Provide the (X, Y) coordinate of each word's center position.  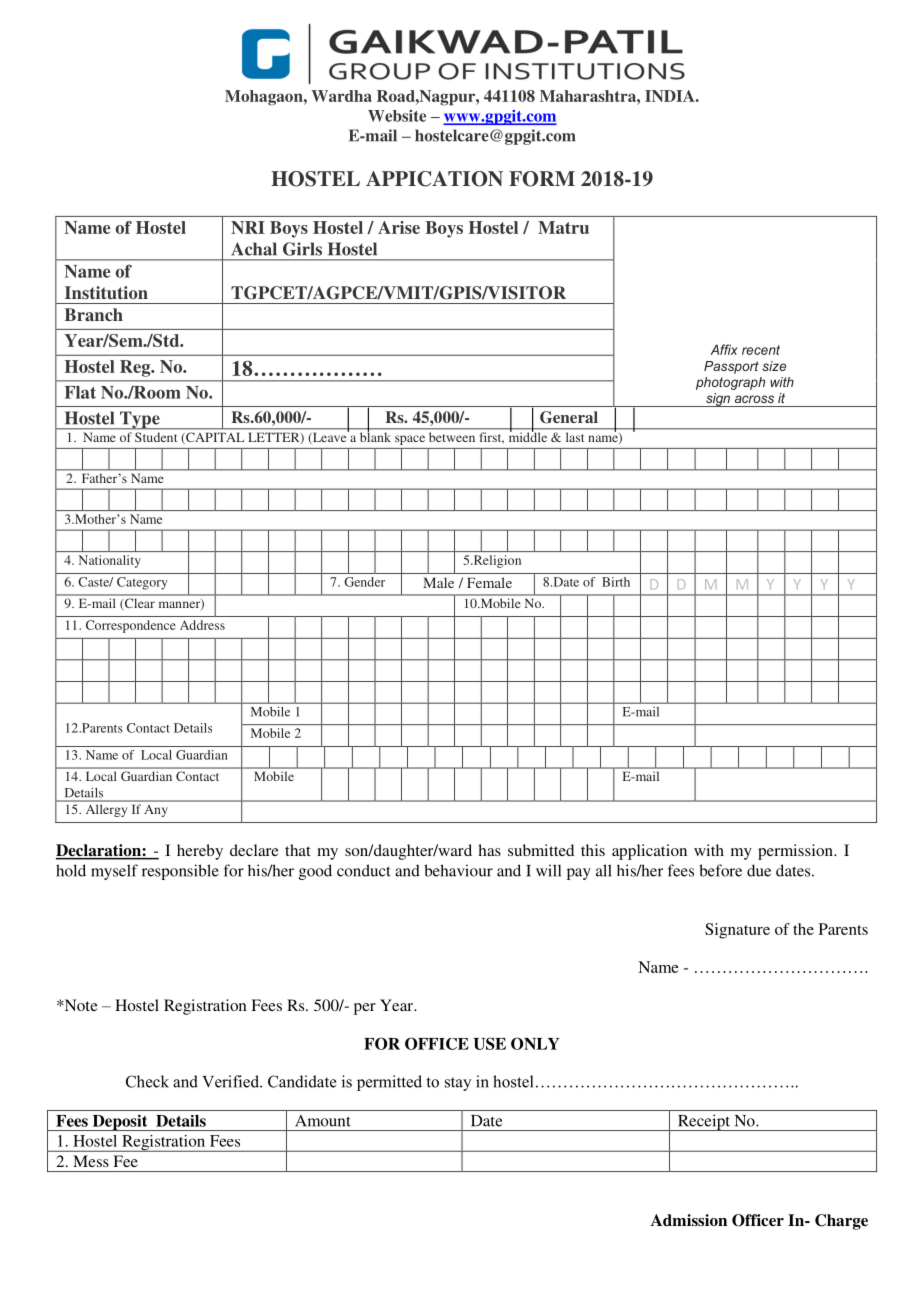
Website (397, 116)
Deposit (120, 1122)
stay (458, 1084)
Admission (689, 1220)
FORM (542, 179)
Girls (302, 249)
